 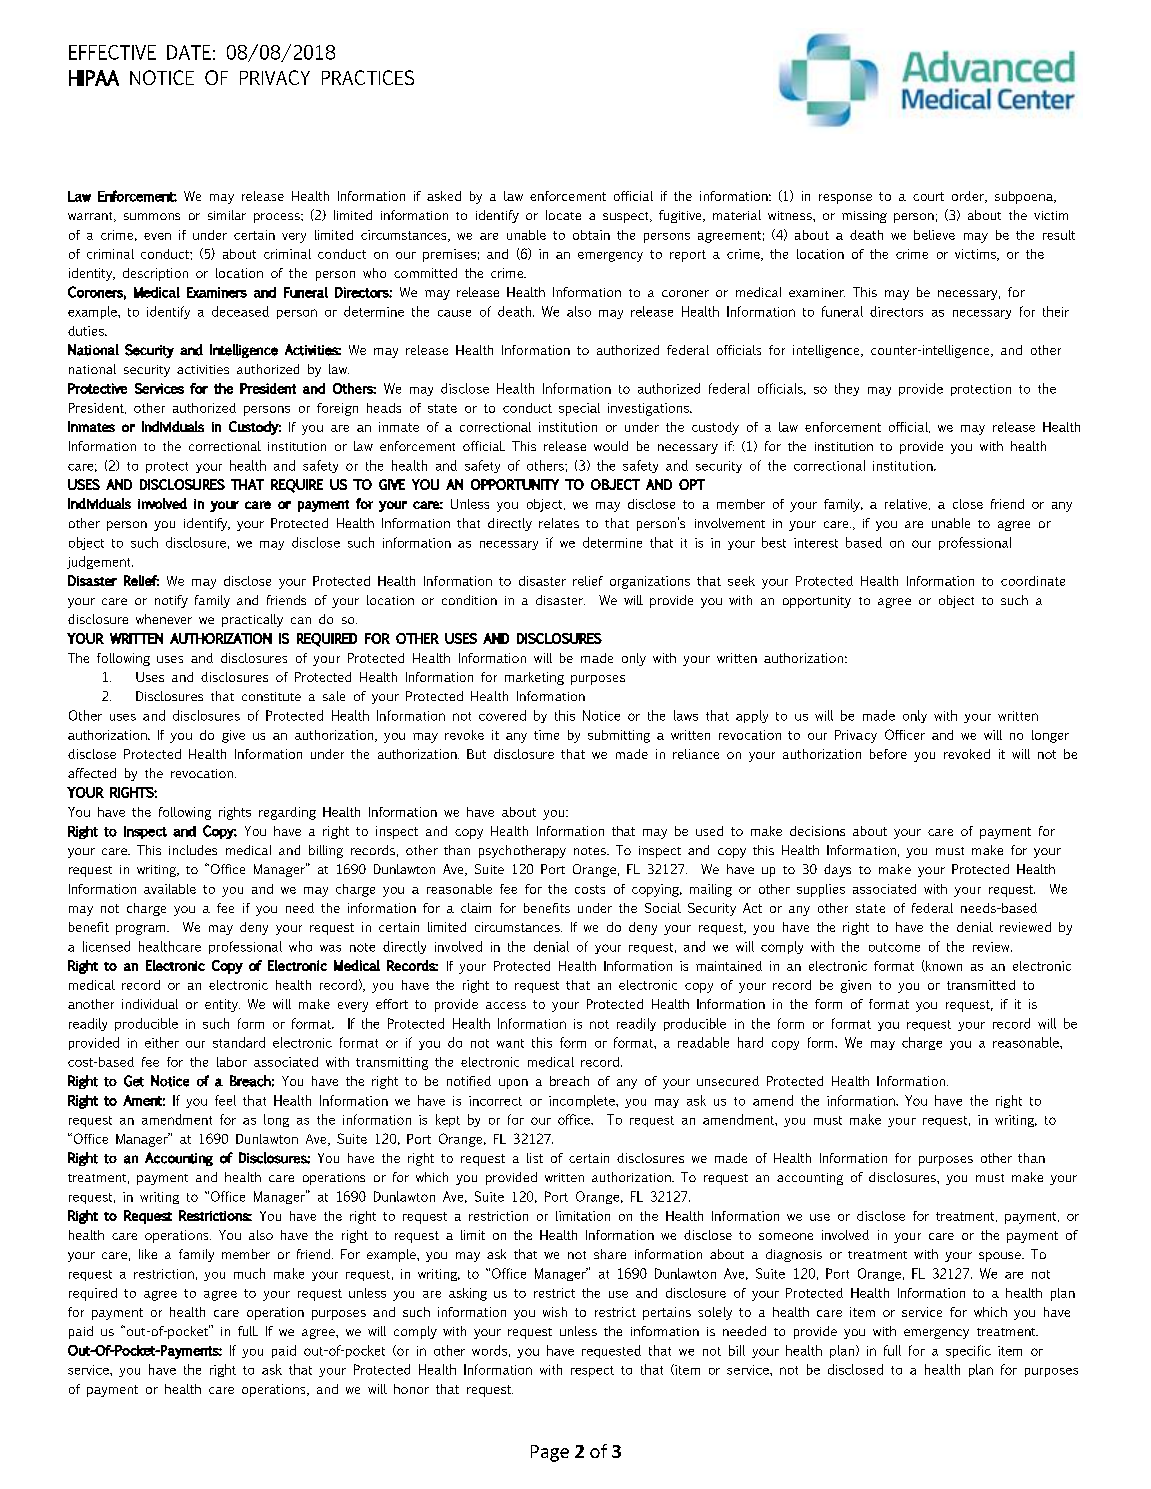 What do you see at coordinates (170, 889) in the screenshot?
I see `available` at bounding box center [170, 889].
